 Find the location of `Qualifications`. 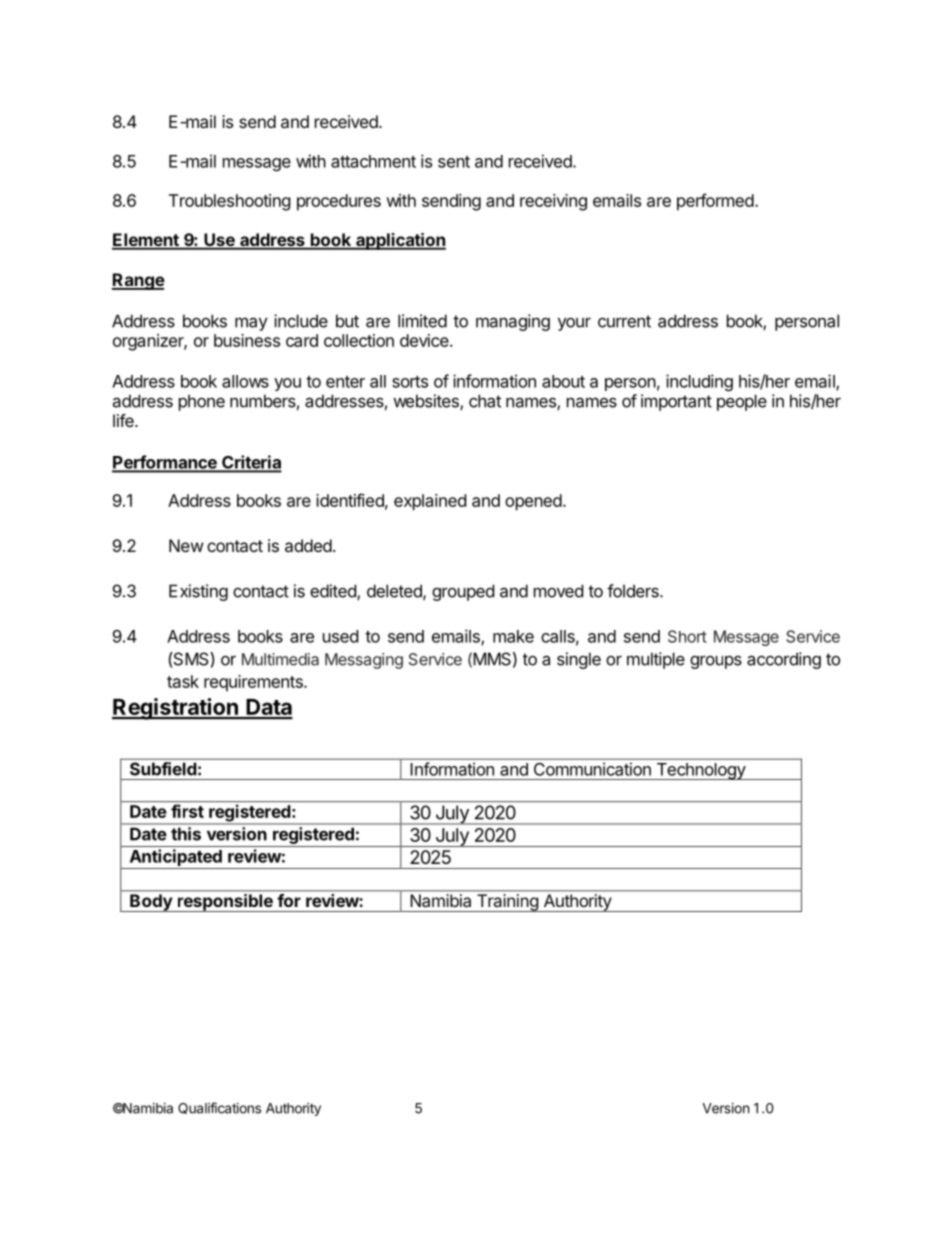

Qualifications is located at coordinates (219, 1108).
